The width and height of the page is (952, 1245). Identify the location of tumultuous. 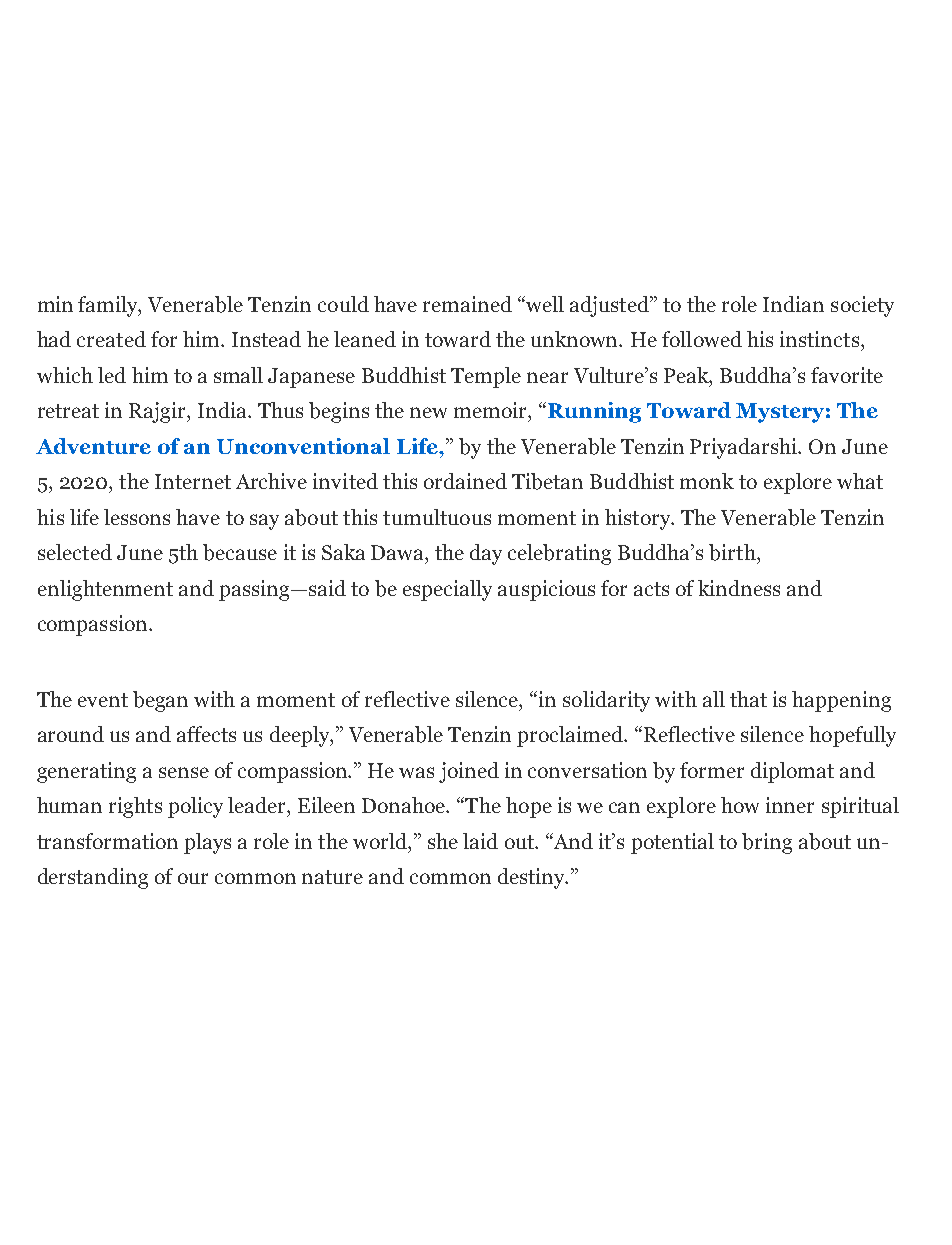
(437, 517).
